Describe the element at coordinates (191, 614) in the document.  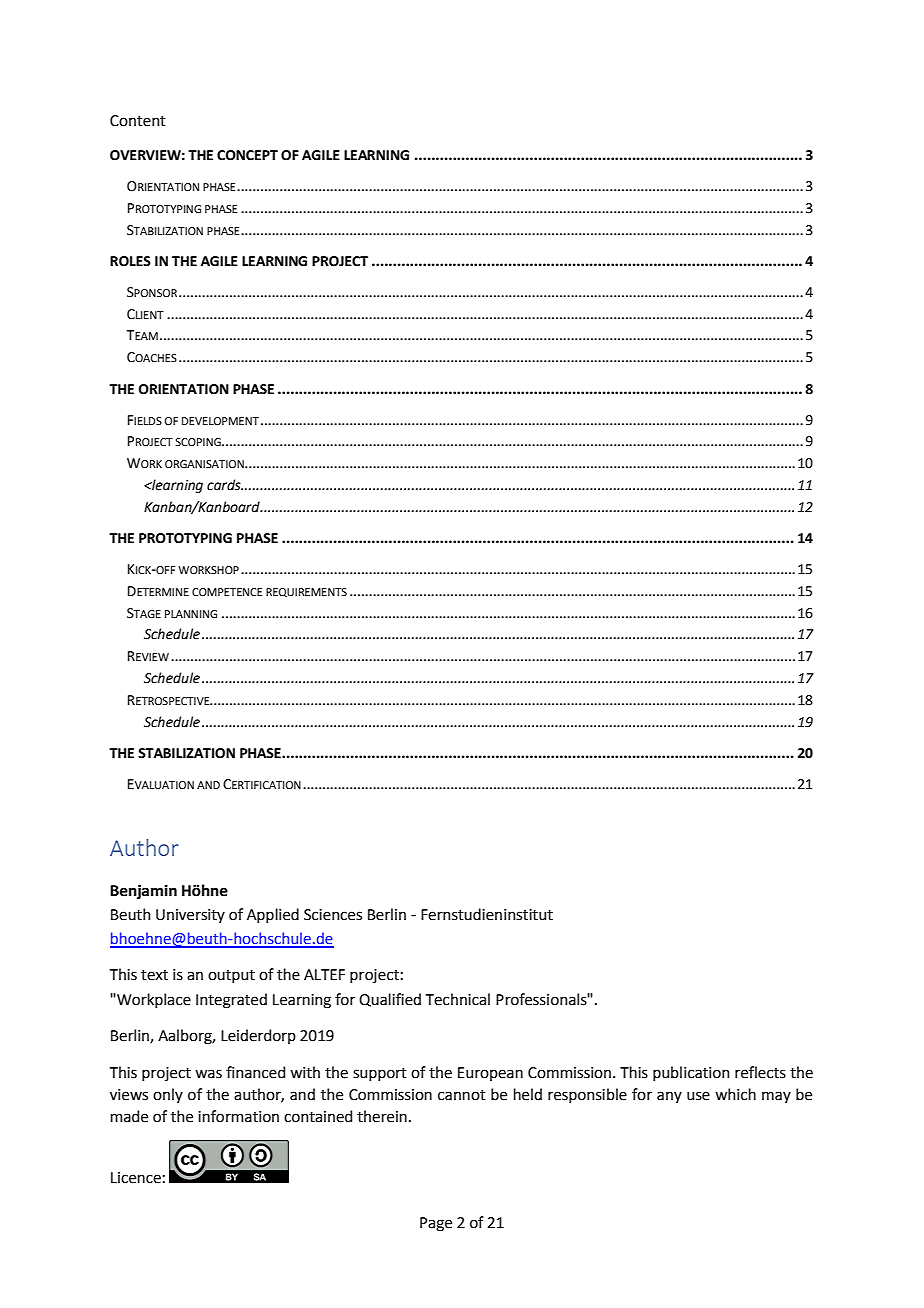
I see `PLANNING` at that location.
